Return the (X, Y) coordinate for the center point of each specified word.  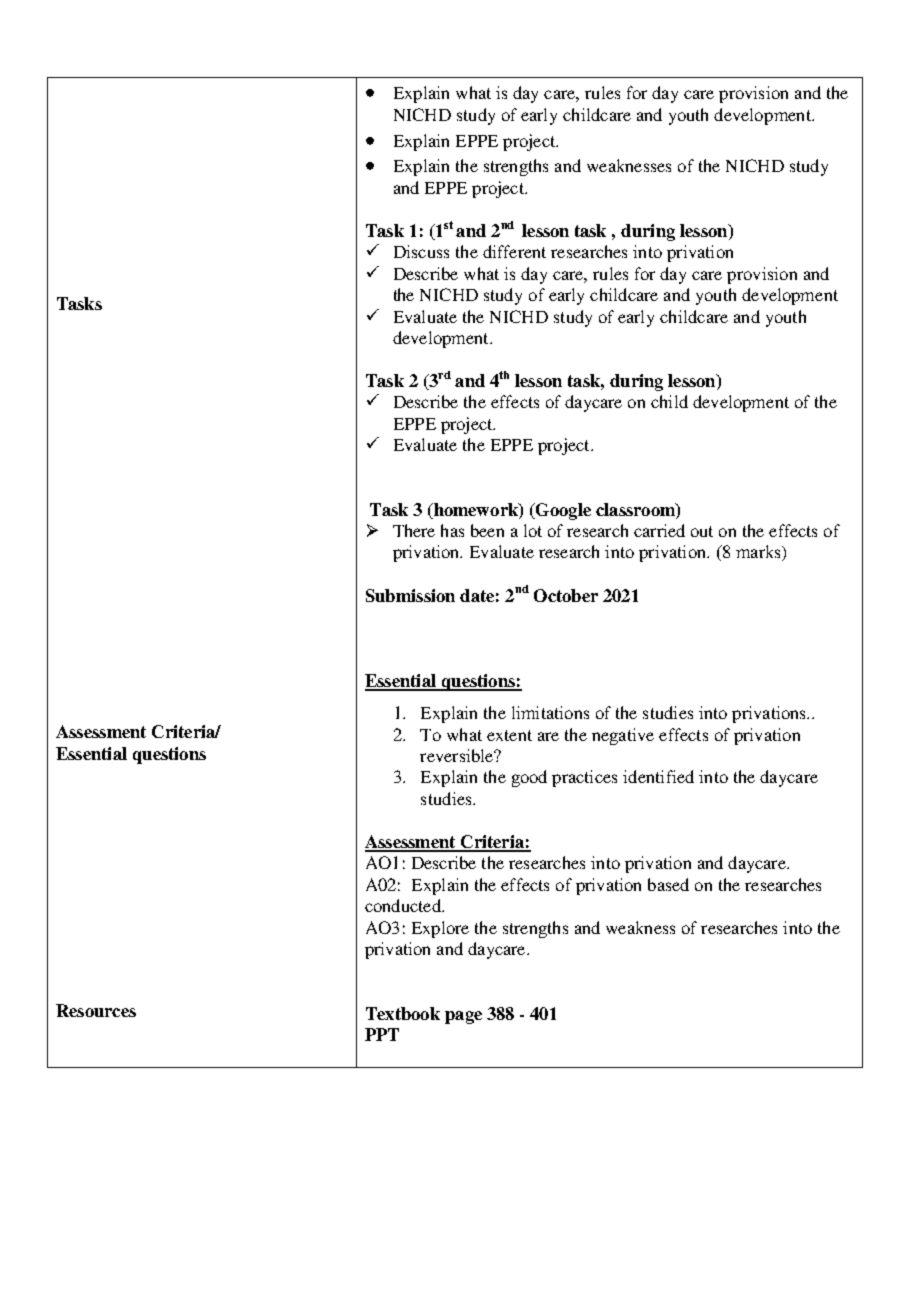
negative (623, 736)
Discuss (421, 251)
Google (562, 511)
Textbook (403, 1013)
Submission (410, 595)
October (566, 595)
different (514, 251)
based (668, 884)
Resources (96, 1010)
